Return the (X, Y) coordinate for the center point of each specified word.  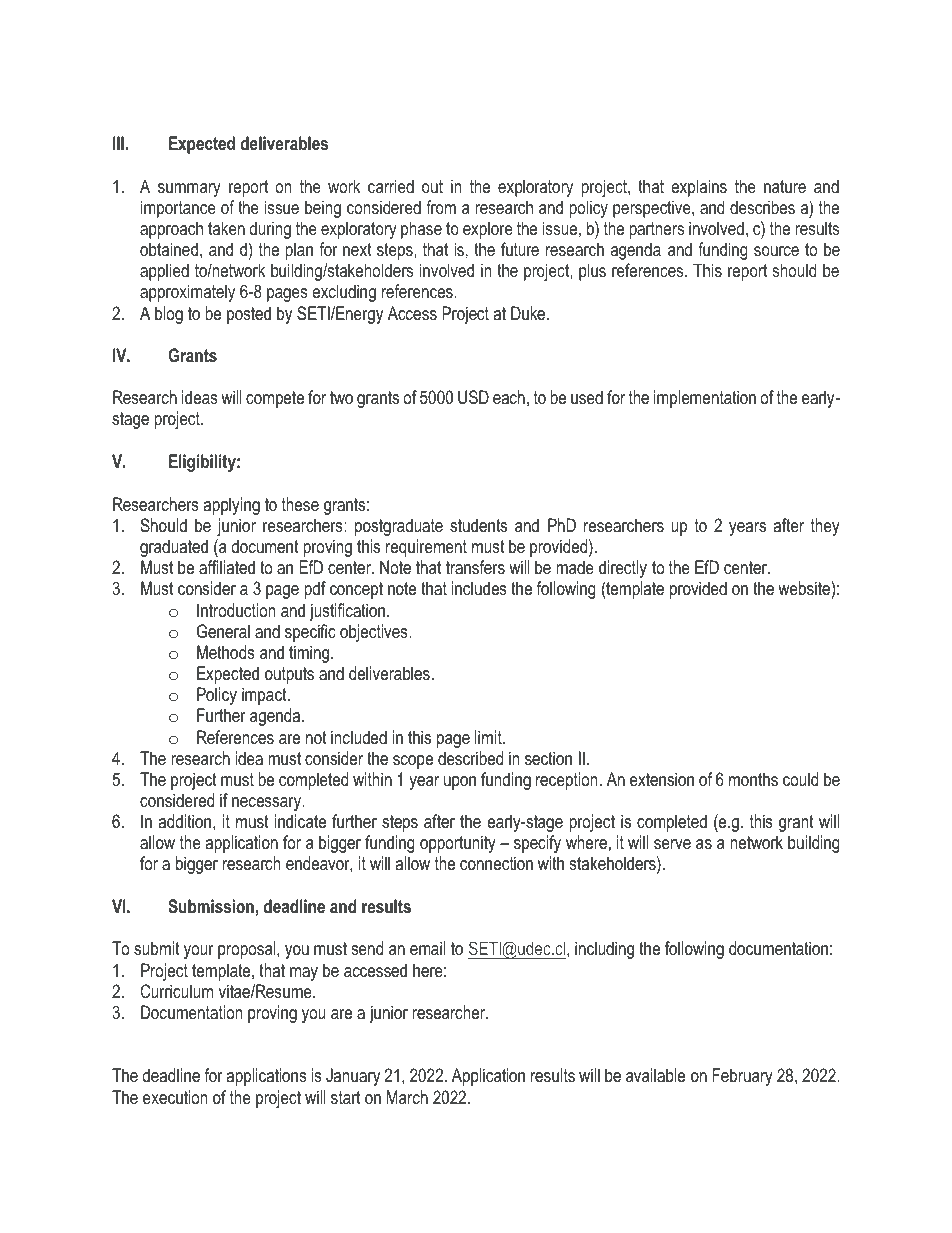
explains (699, 188)
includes (479, 588)
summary (189, 190)
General (223, 631)
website (804, 588)
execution (175, 1097)
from (441, 207)
